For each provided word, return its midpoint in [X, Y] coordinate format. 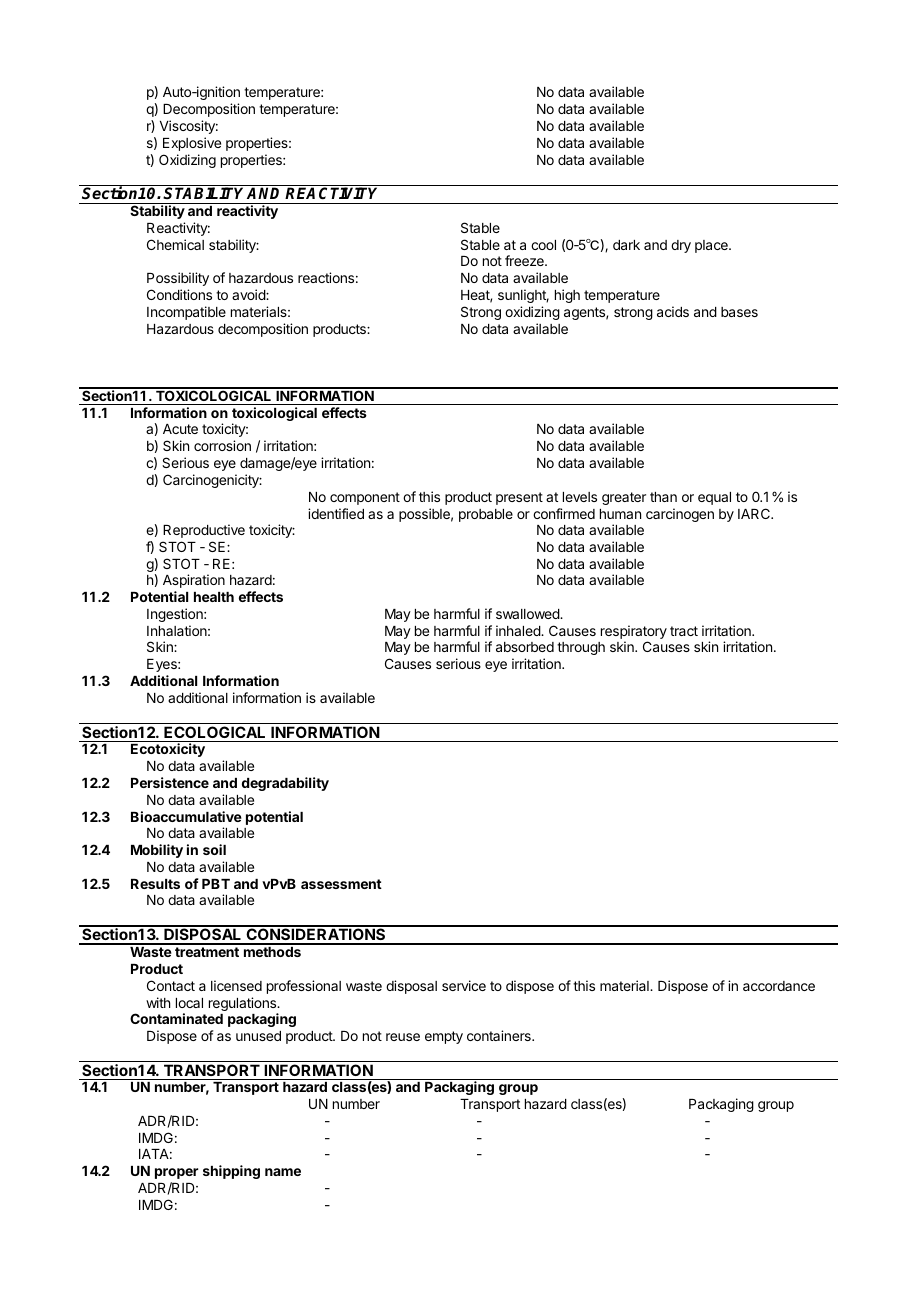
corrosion [222, 445]
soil [214, 849]
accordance [779, 986]
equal [714, 498]
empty [444, 1037]
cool [543, 245]
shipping [231, 1172]
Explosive [192, 144]
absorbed [525, 647]
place [712, 246]
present [519, 498]
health [214, 597]
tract [684, 631]
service [464, 985]
